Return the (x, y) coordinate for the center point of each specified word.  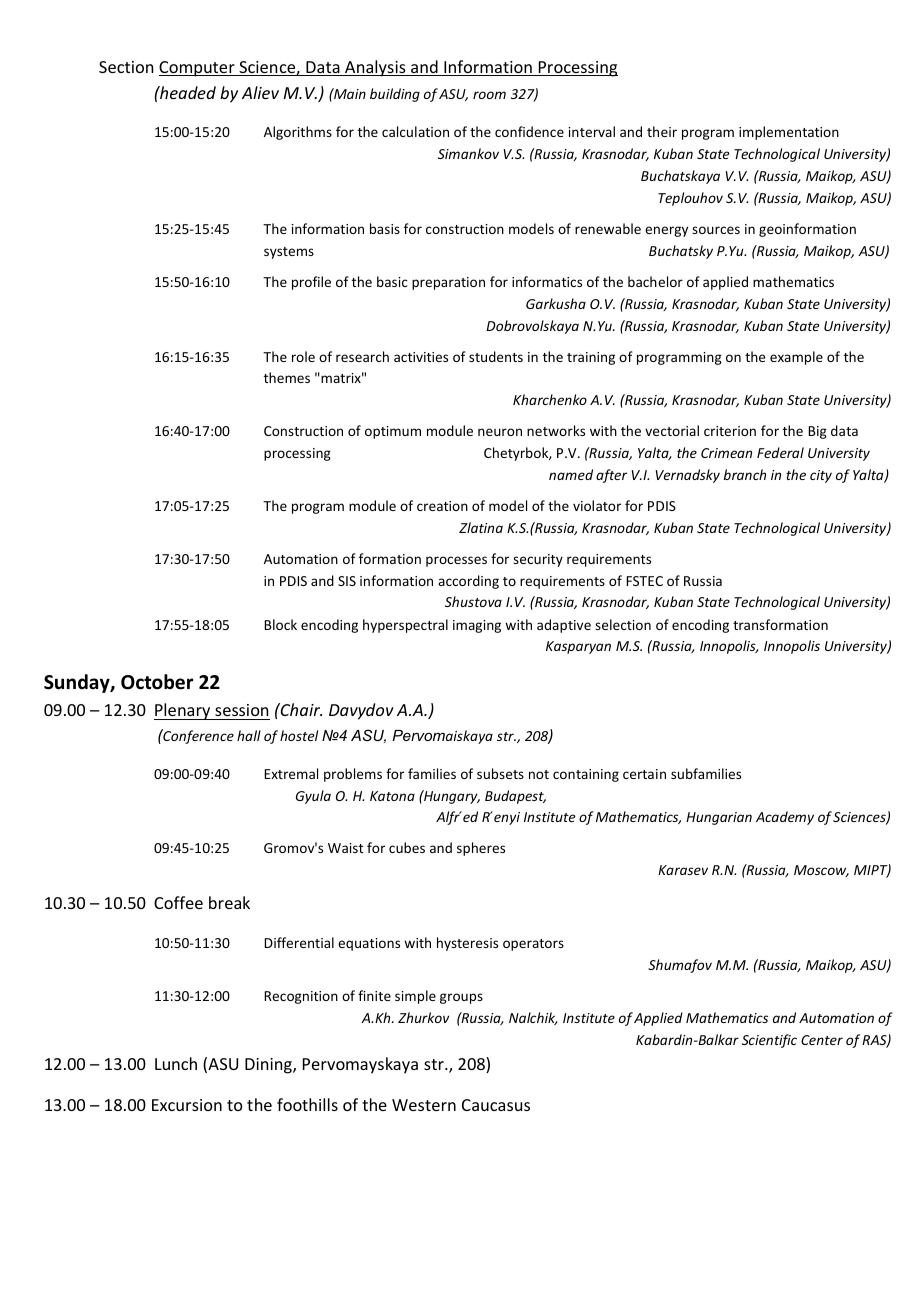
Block (280, 624)
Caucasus (496, 1105)
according (468, 582)
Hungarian (719, 818)
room (489, 95)
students (496, 356)
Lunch (176, 1063)
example (796, 358)
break (229, 902)
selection (623, 624)
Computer (198, 69)
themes (287, 377)
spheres (481, 849)
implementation (789, 133)
